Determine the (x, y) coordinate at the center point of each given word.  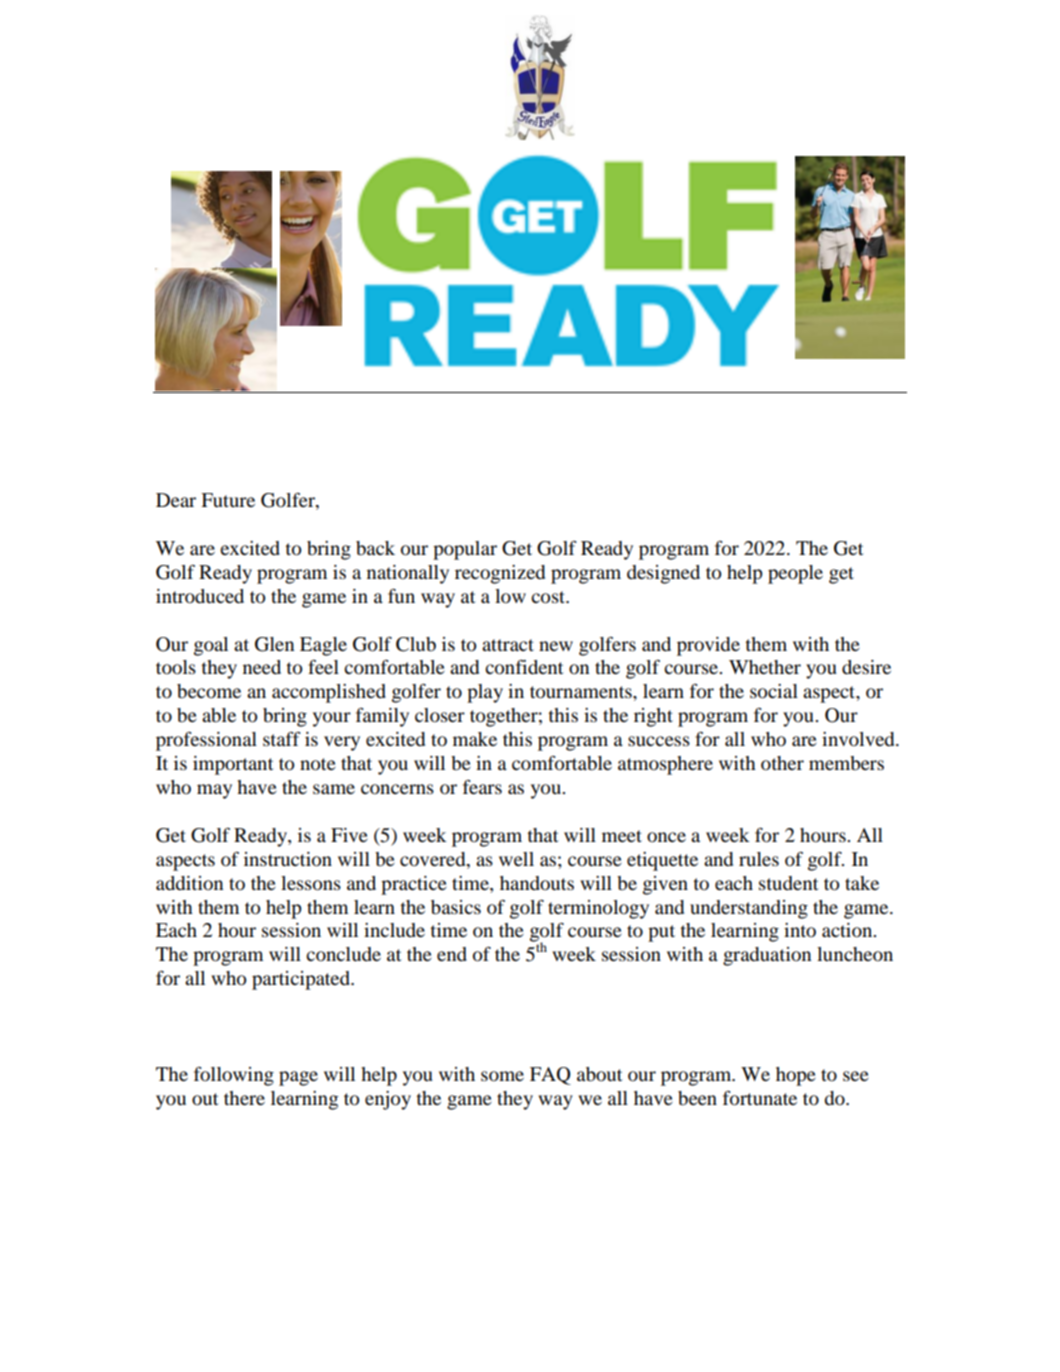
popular (465, 550)
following (234, 1076)
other (782, 763)
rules (759, 859)
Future (228, 500)
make (475, 739)
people (795, 574)
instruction (288, 859)
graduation (767, 956)
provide (708, 646)
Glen (274, 644)
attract (508, 645)
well (516, 859)
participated (302, 980)
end (452, 954)
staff (282, 739)
